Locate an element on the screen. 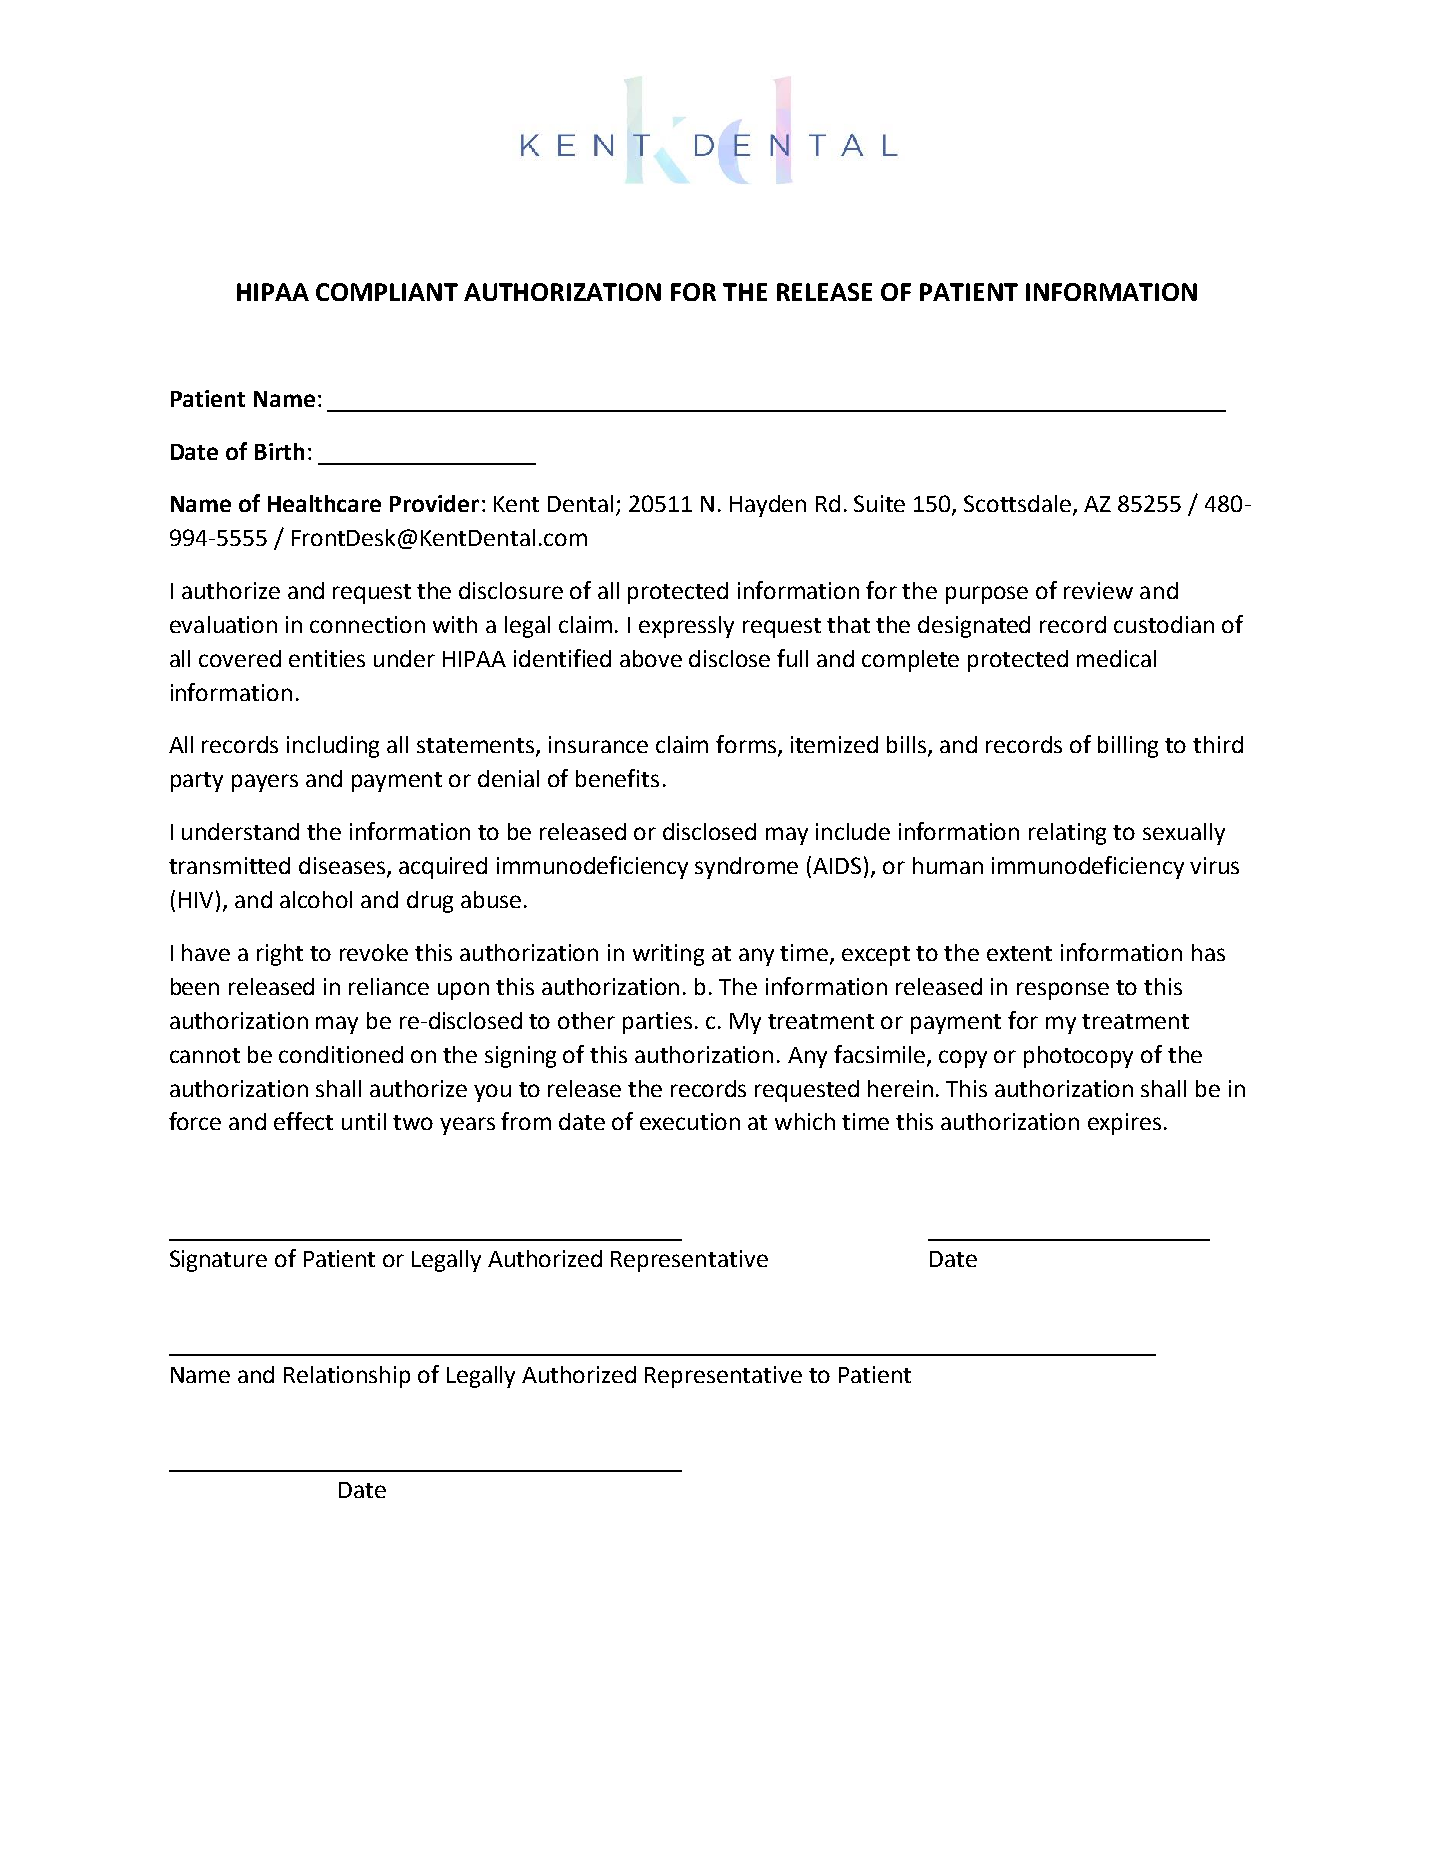 The image size is (1434, 1855). Scottsdale is located at coordinates (1019, 505).
